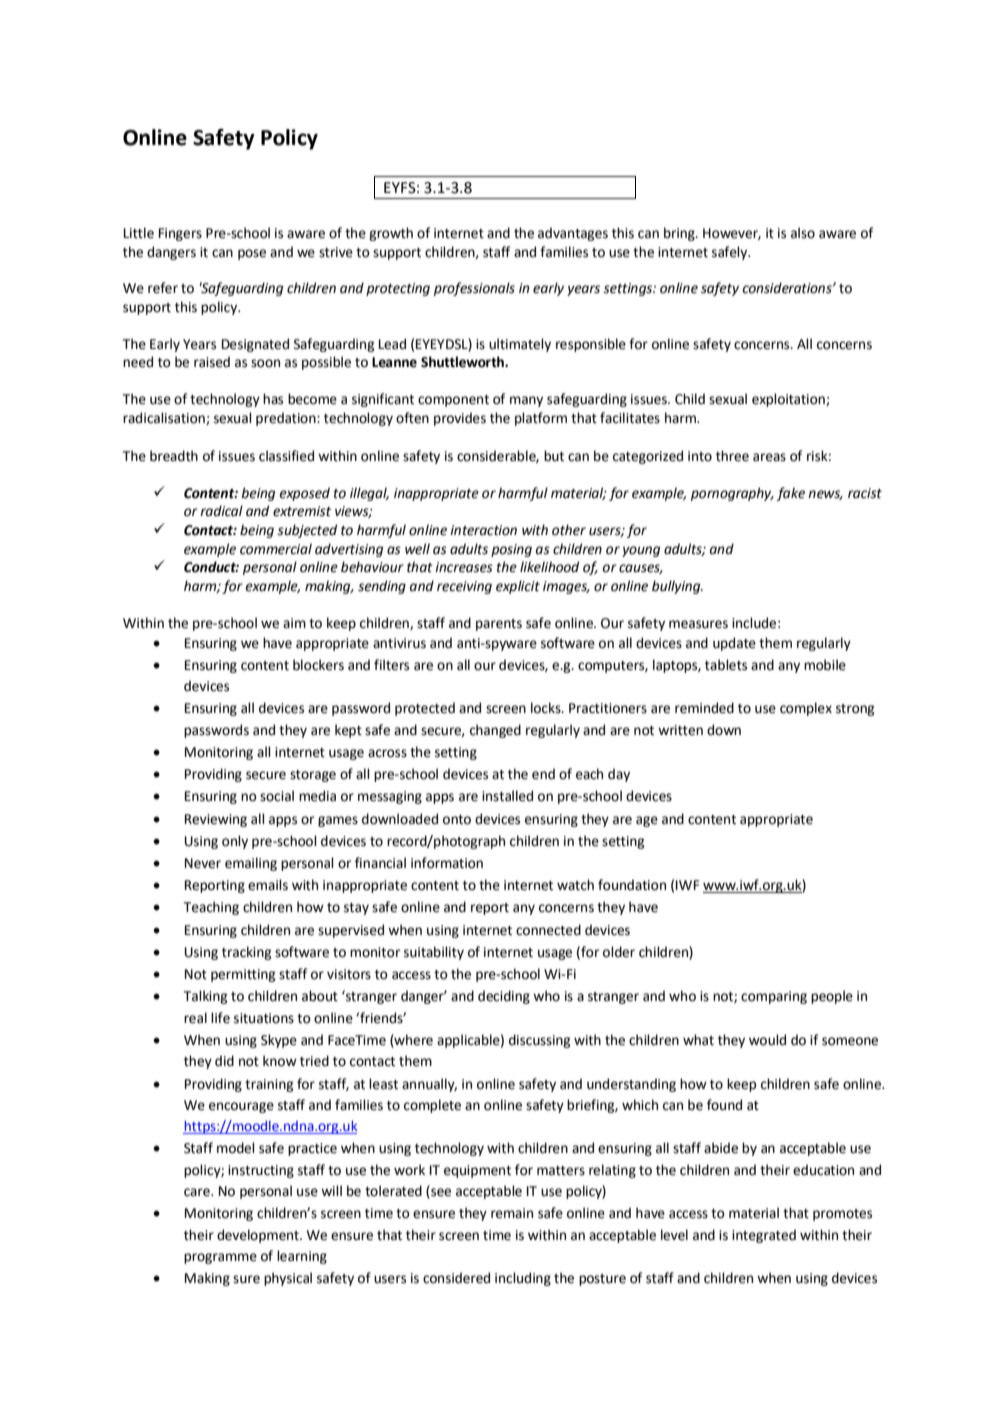 This screenshot has height=1426, width=1008. What do you see at coordinates (734, 644) in the screenshot?
I see `update` at bounding box center [734, 644].
